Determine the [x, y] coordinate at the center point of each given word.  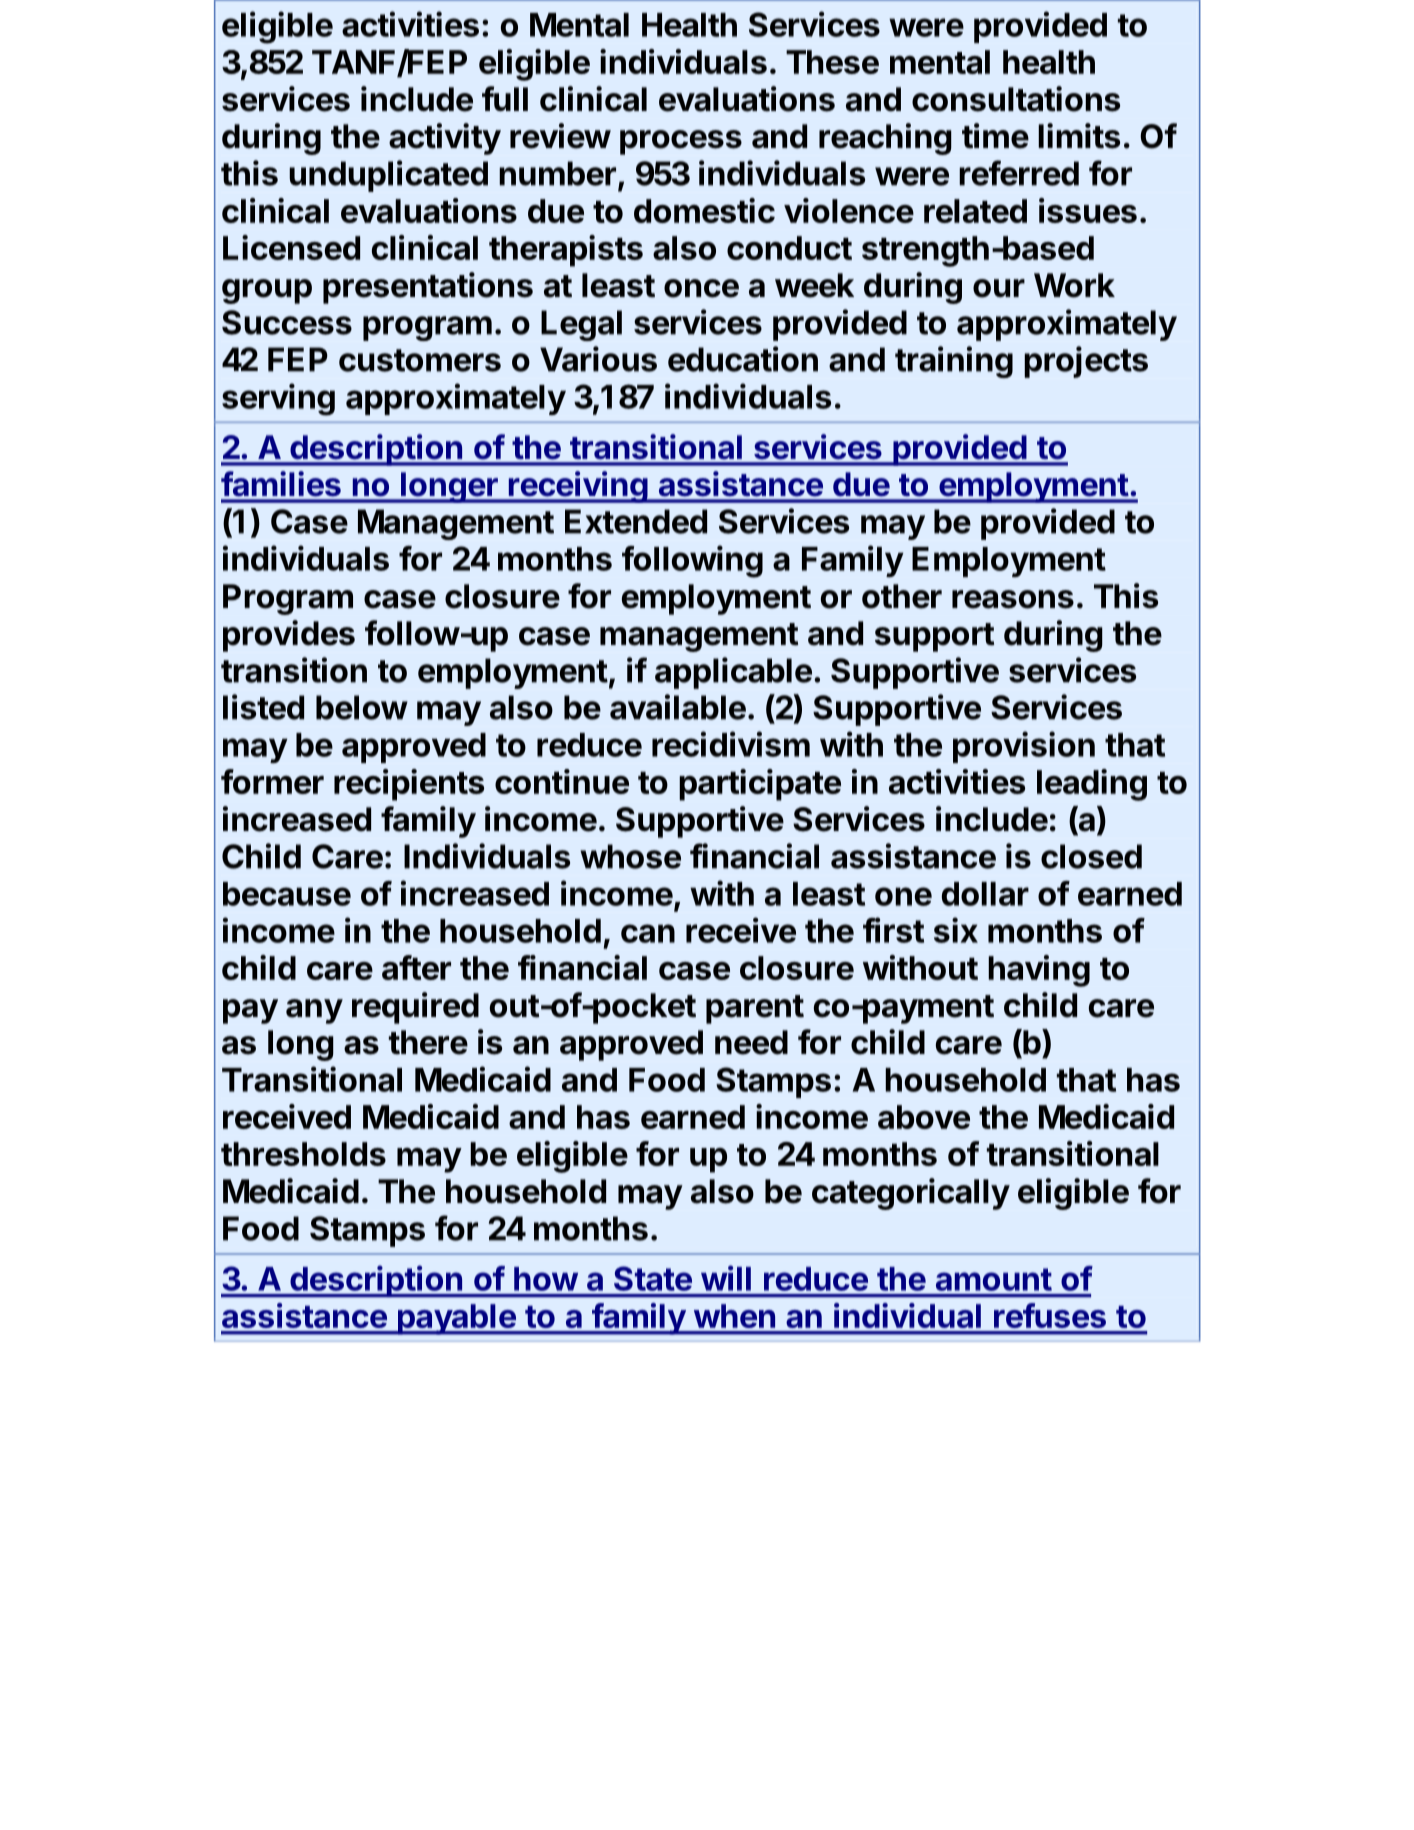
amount [994, 1279]
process [681, 142]
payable [456, 1319]
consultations [1016, 99]
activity [445, 139]
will [726, 1278]
